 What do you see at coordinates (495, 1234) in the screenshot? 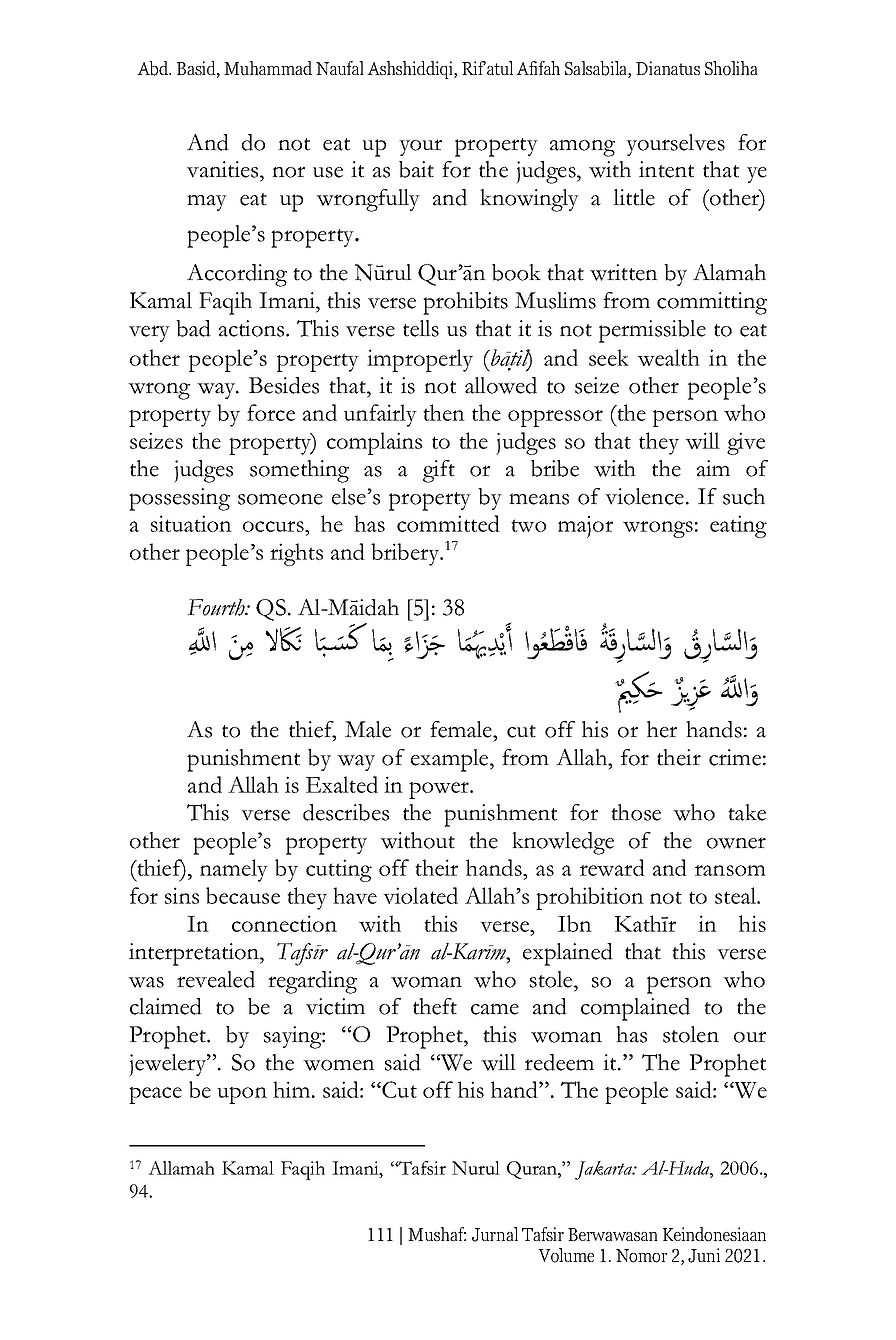
I see `Jurnal` at bounding box center [495, 1234].
